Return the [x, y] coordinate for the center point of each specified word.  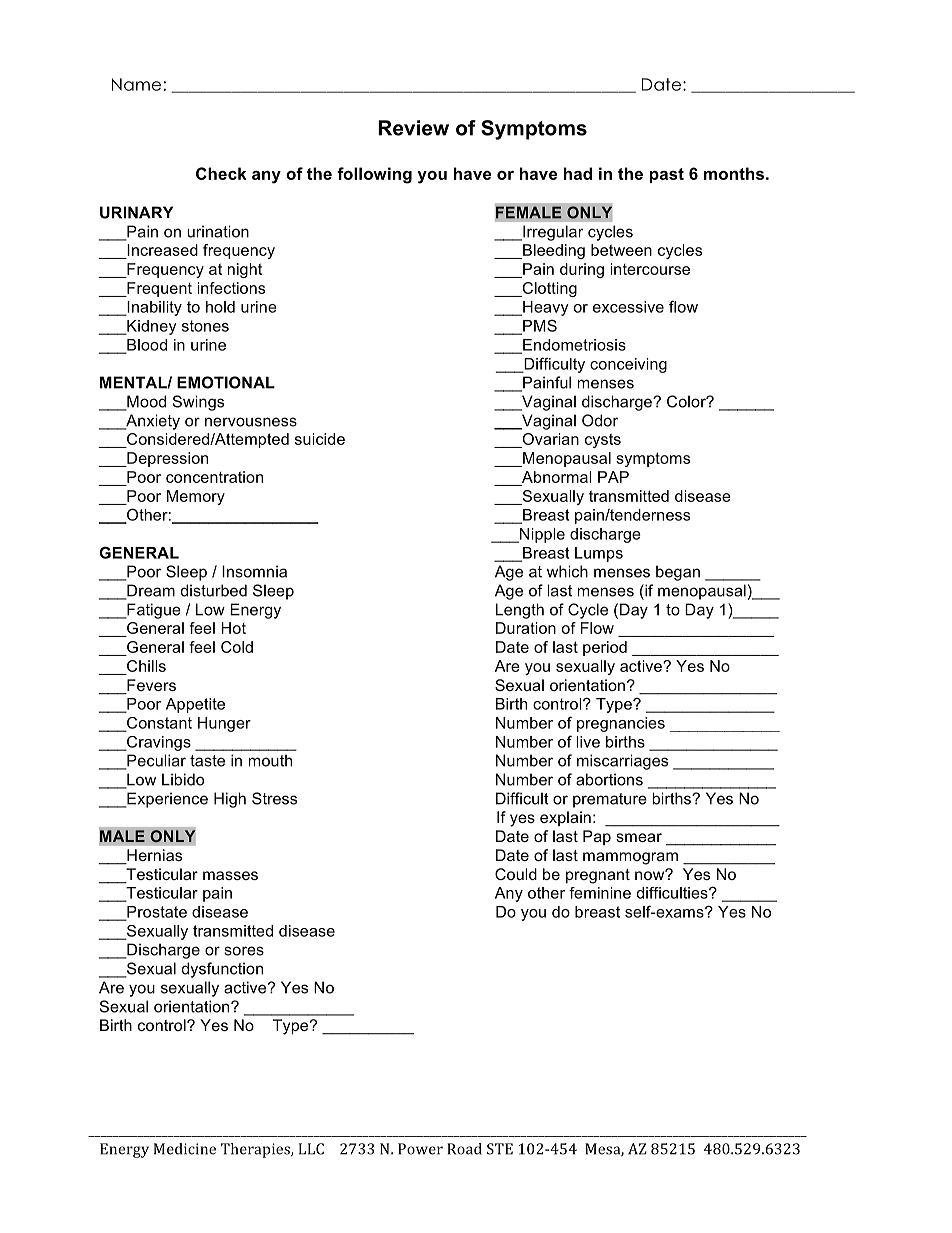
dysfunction [222, 970]
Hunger [224, 724]
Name [136, 84]
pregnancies [621, 724]
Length [520, 611]
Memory [196, 497]
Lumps [599, 554]
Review [413, 128]
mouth [270, 760]
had [578, 173]
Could [516, 874]
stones [205, 326]
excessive [628, 307]
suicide [320, 439]
